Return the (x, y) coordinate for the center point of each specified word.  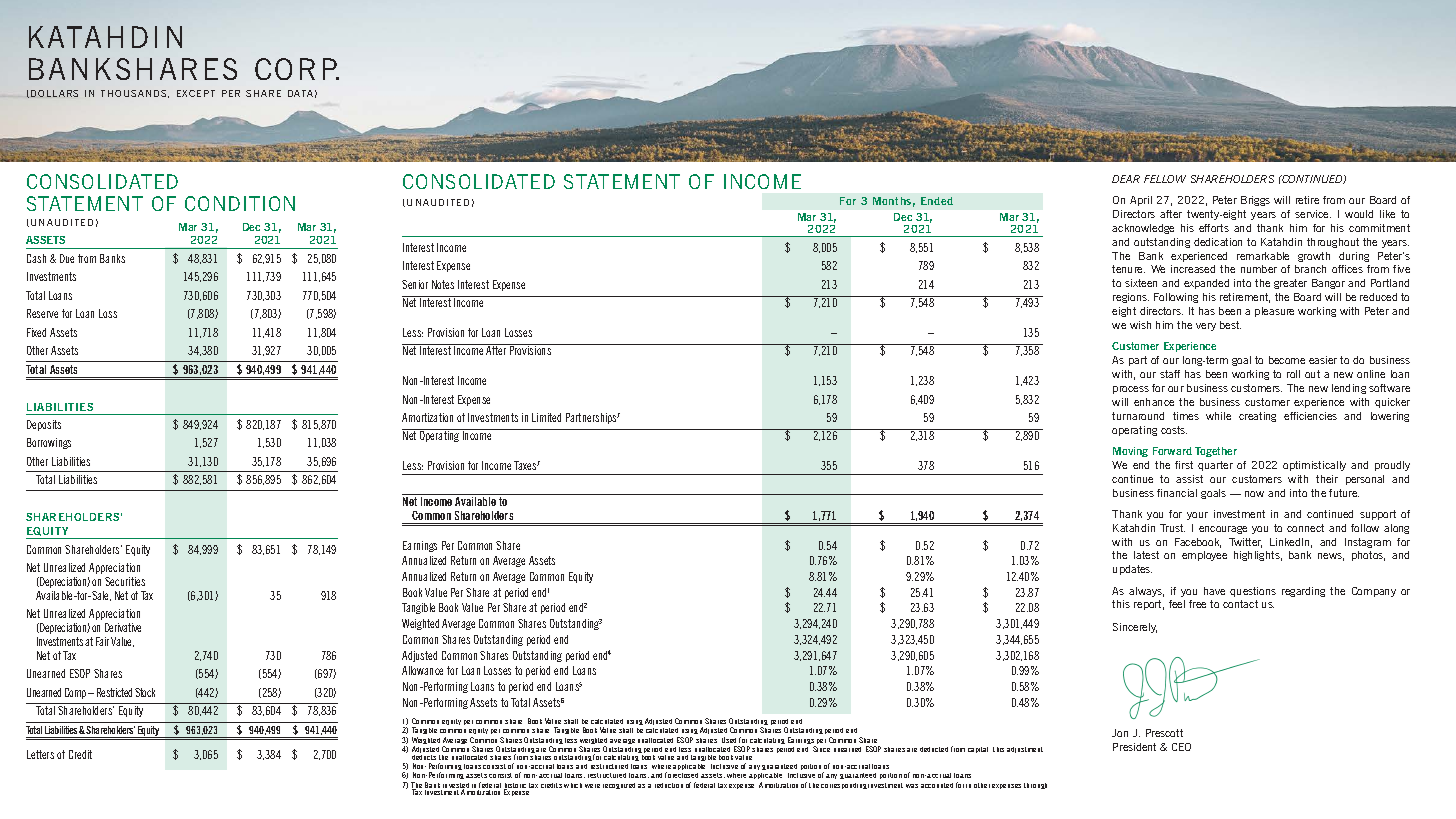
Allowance (422, 670)
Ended (937, 201)
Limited (546, 417)
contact (1240, 604)
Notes (443, 284)
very (1206, 327)
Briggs (1255, 201)
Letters (40, 754)
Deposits (44, 425)
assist (1189, 479)
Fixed (36, 332)
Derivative (123, 627)
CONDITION (240, 203)
